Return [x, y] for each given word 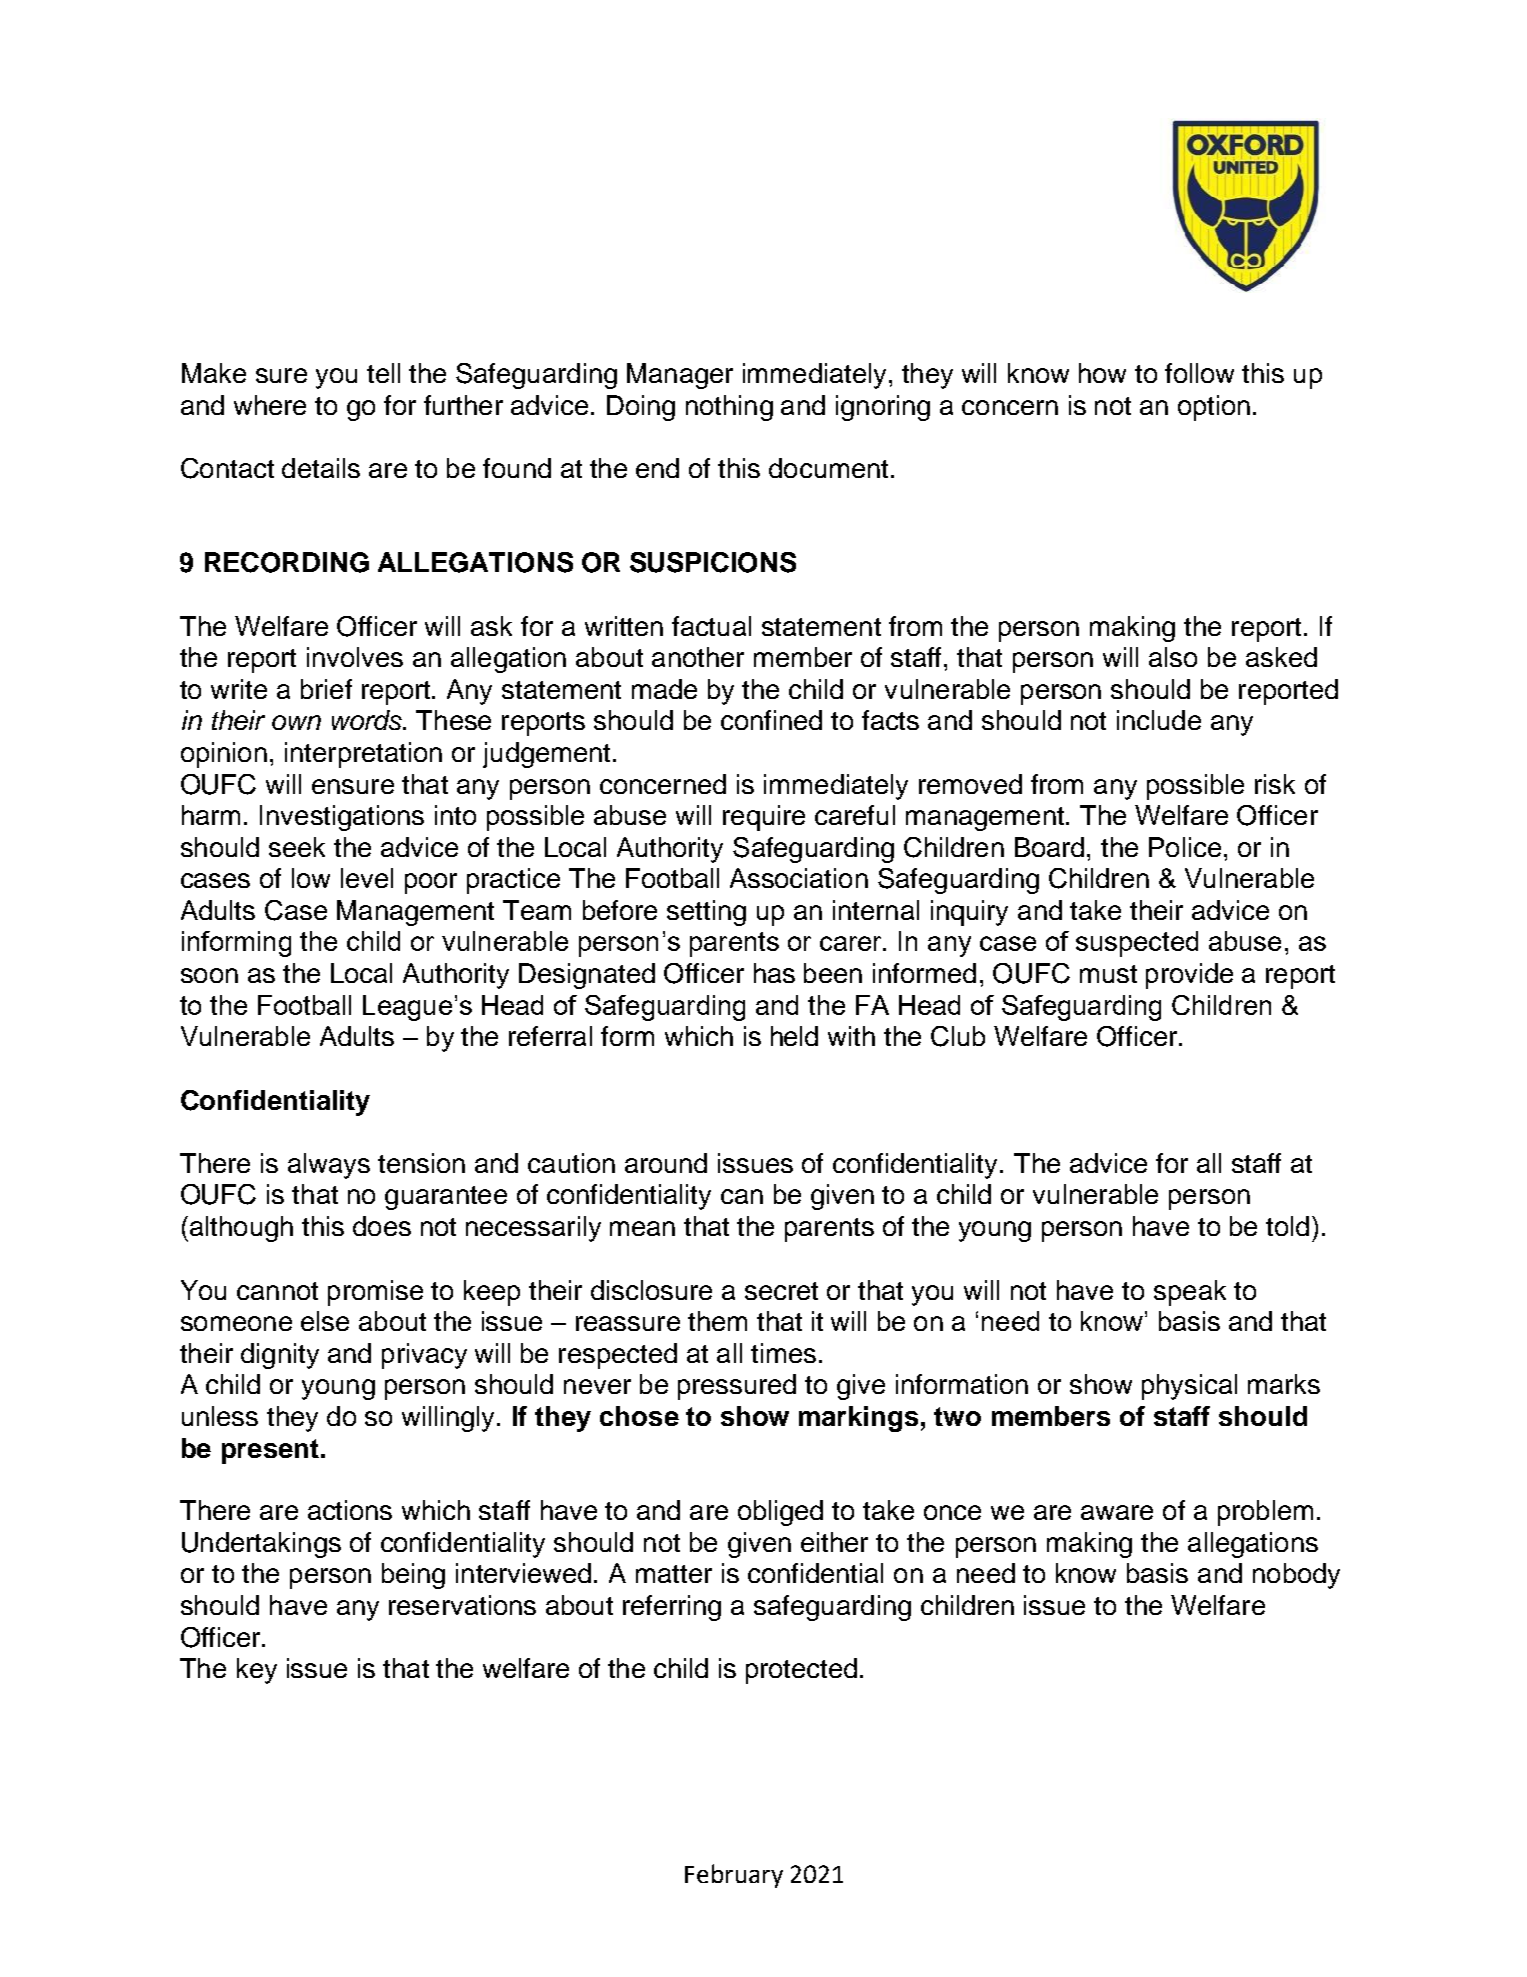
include [1159, 720]
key [257, 1671]
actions [350, 1510]
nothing [729, 408]
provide [1189, 976]
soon [209, 975]
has [774, 973]
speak [1190, 1293]
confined [771, 720]
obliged [780, 1513]
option [1214, 408]
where [270, 405]
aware [1117, 1512]
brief [326, 689]
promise [375, 1293]
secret [781, 1291]
